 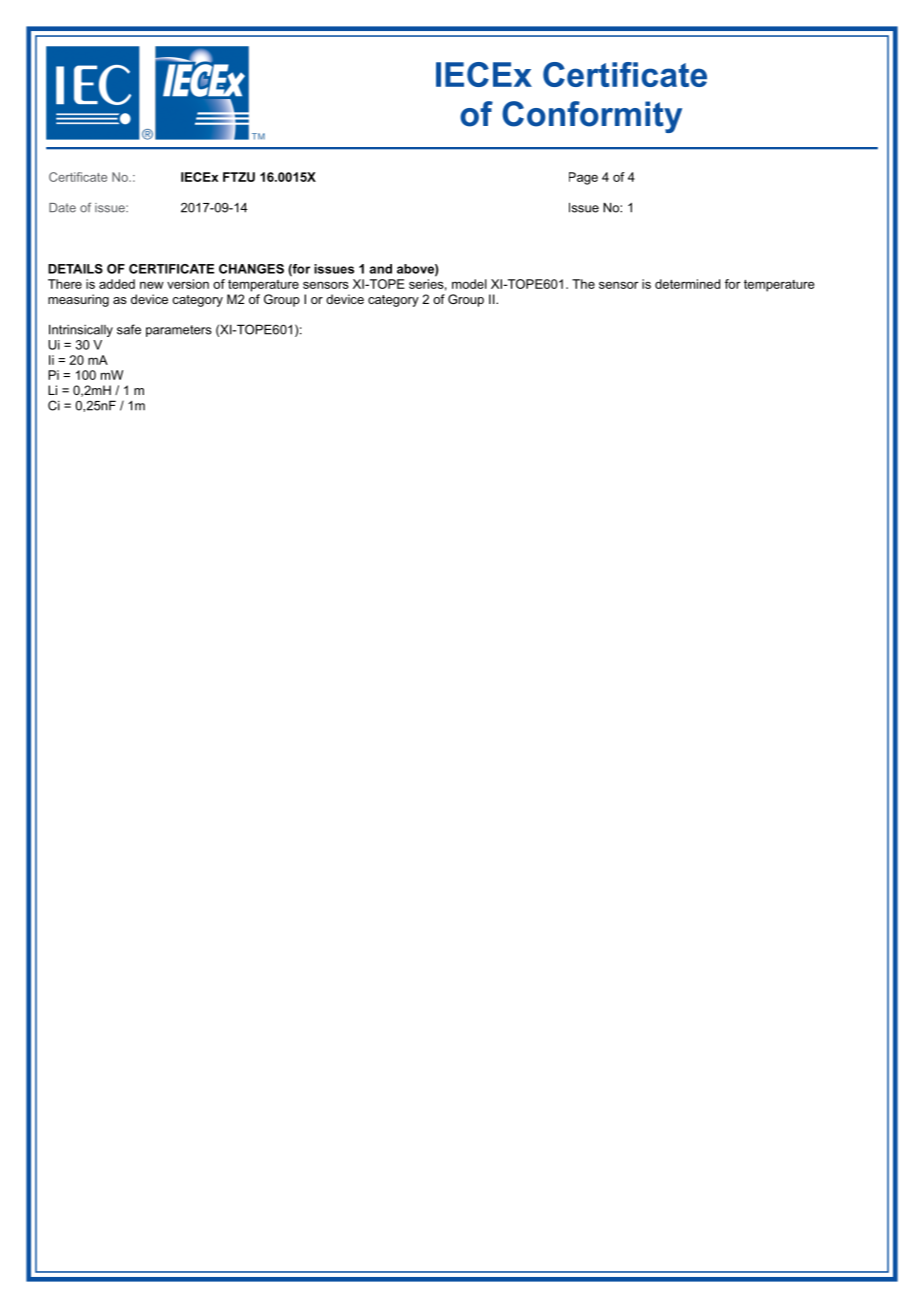 I want to click on determined, so click(x=687, y=284).
